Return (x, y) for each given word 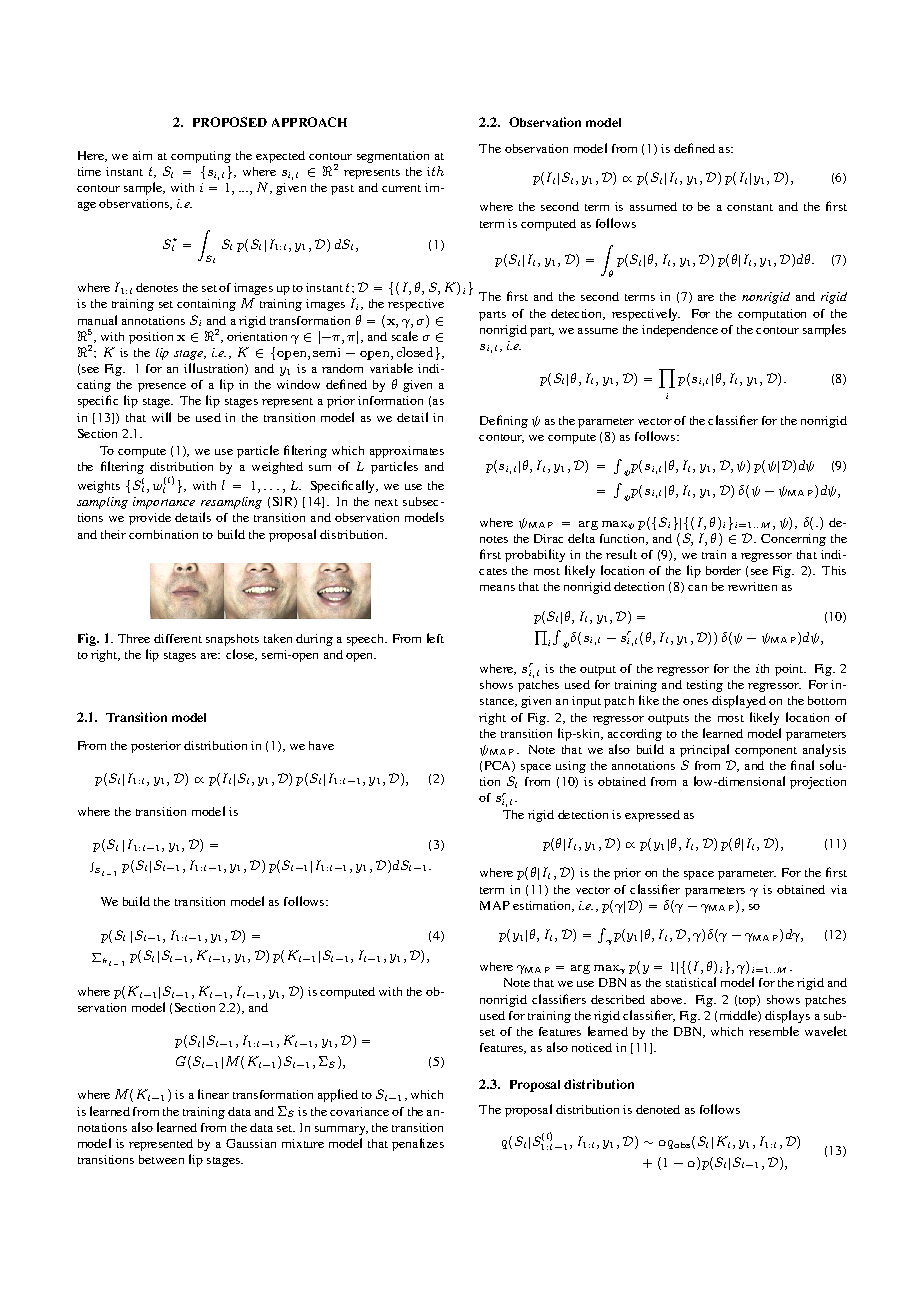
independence (680, 331)
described (618, 999)
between (161, 1159)
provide (150, 519)
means (497, 588)
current (401, 188)
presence (162, 387)
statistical (691, 982)
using (571, 767)
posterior (156, 747)
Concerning (793, 540)
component (766, 752)
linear (213, 1094)
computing (201, 157)
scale (405, 336)
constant (750, 207)
